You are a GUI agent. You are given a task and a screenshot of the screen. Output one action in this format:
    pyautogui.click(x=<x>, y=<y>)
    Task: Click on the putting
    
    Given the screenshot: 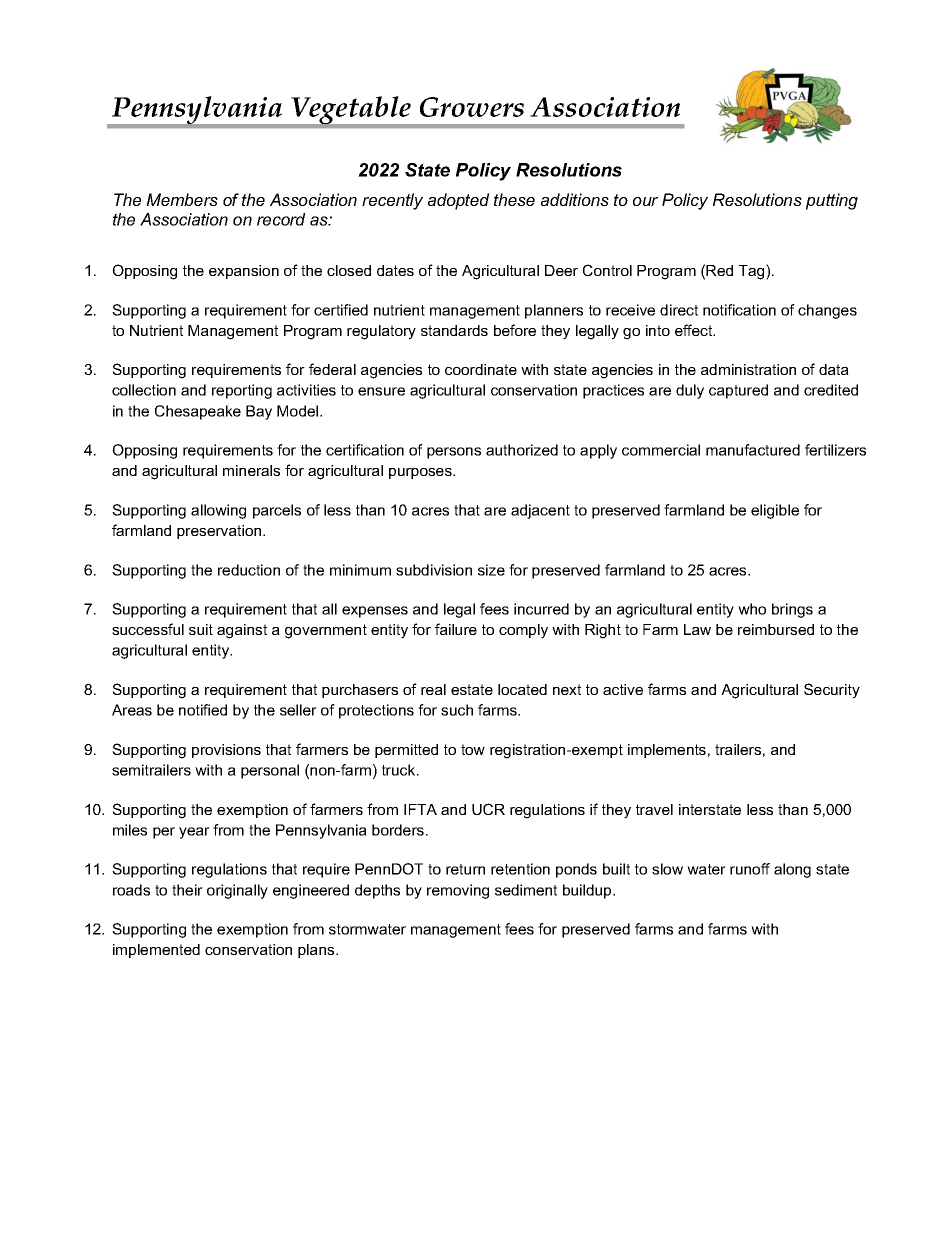 What is the action you would take?
    pyautogui.click(x=832, y=201)
